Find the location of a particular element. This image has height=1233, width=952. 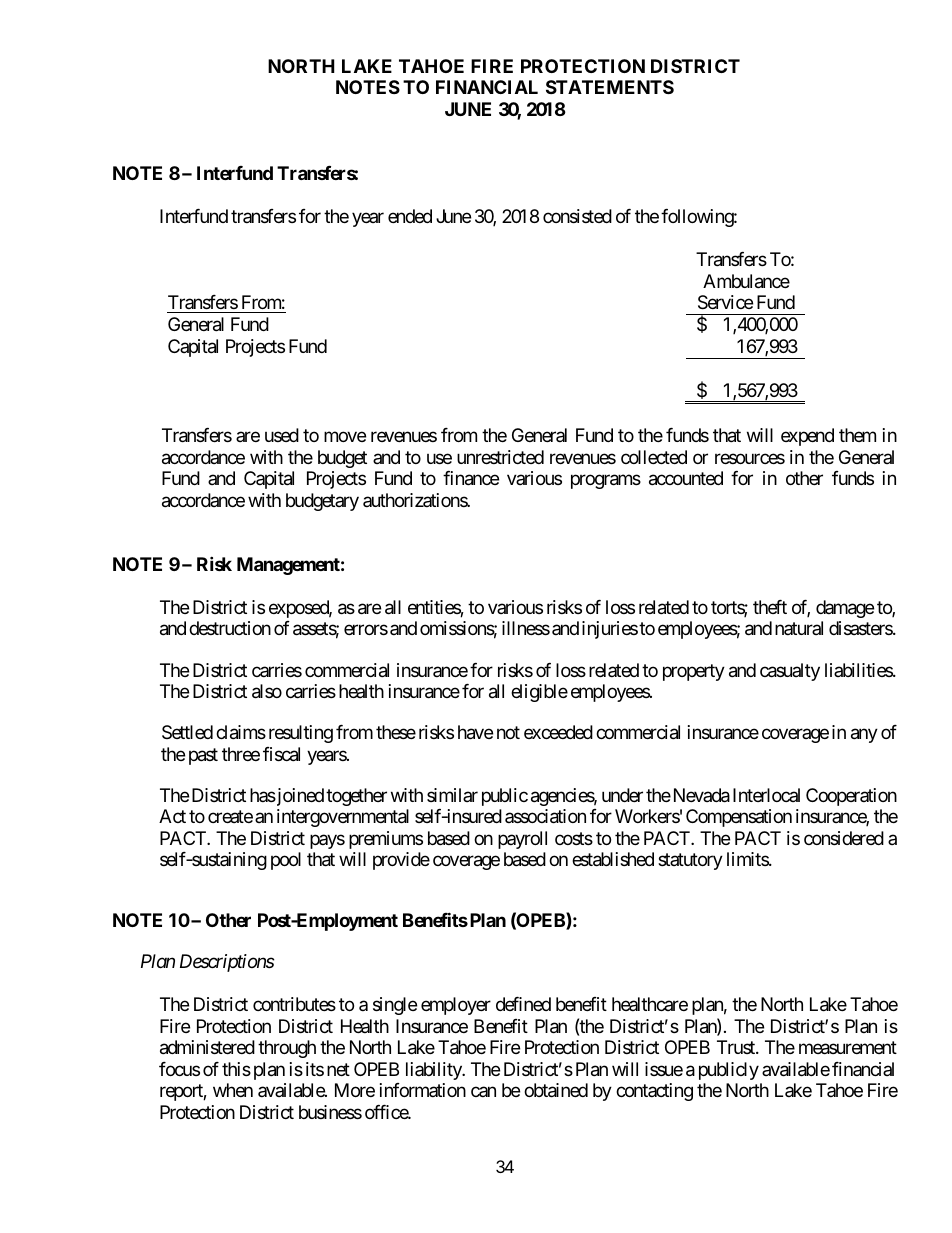

through is located at coordinates (287, 1049).
